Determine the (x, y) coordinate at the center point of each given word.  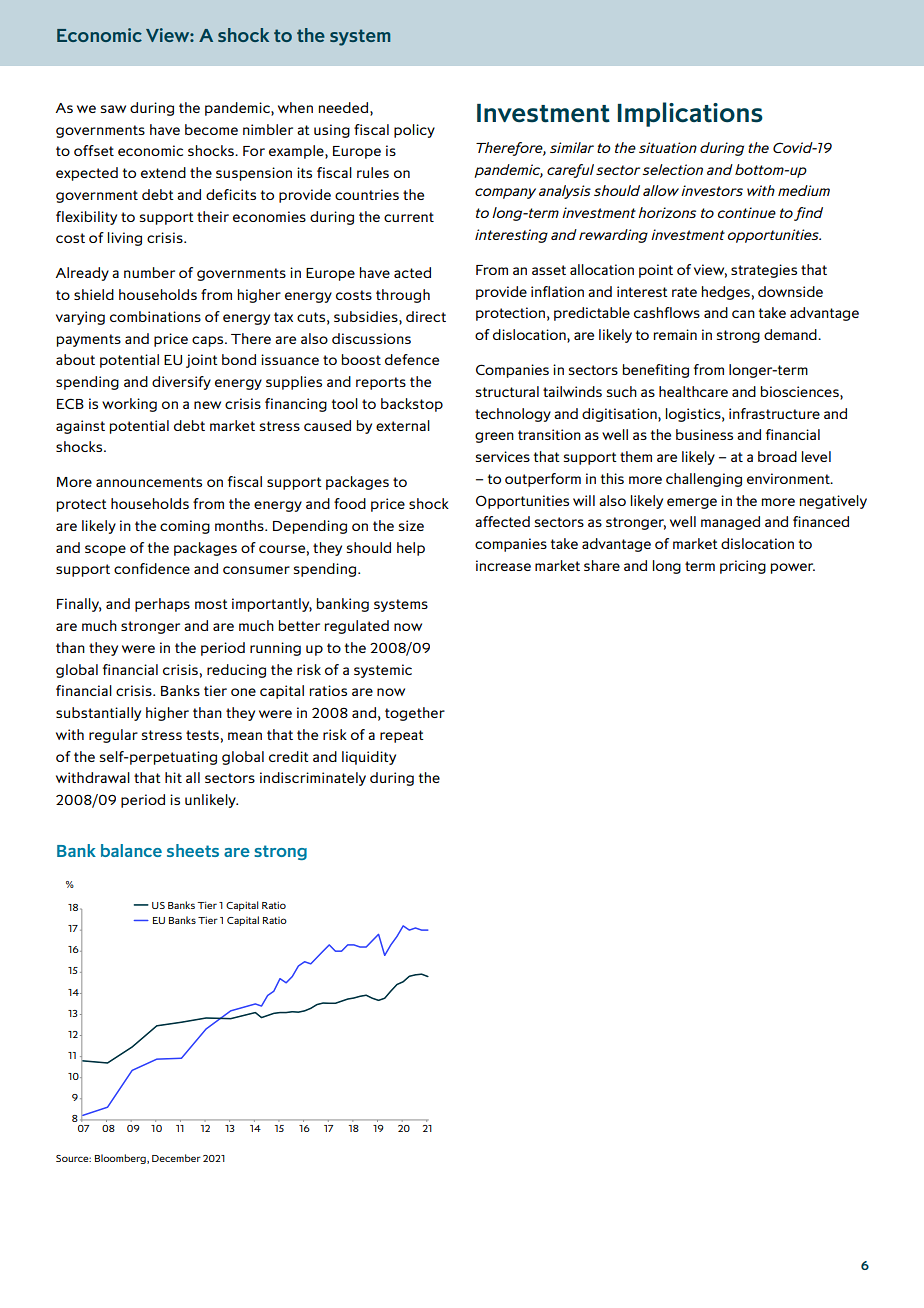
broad (777, 456)
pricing (743, 567)
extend (163, 172)
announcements (149, 482)
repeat (402, 736)
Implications (690, 114)
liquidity (369, 758)
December (176, 1158)
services (503, 456)
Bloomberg (121, 1159)
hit (173, 777)
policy (414, 131)
